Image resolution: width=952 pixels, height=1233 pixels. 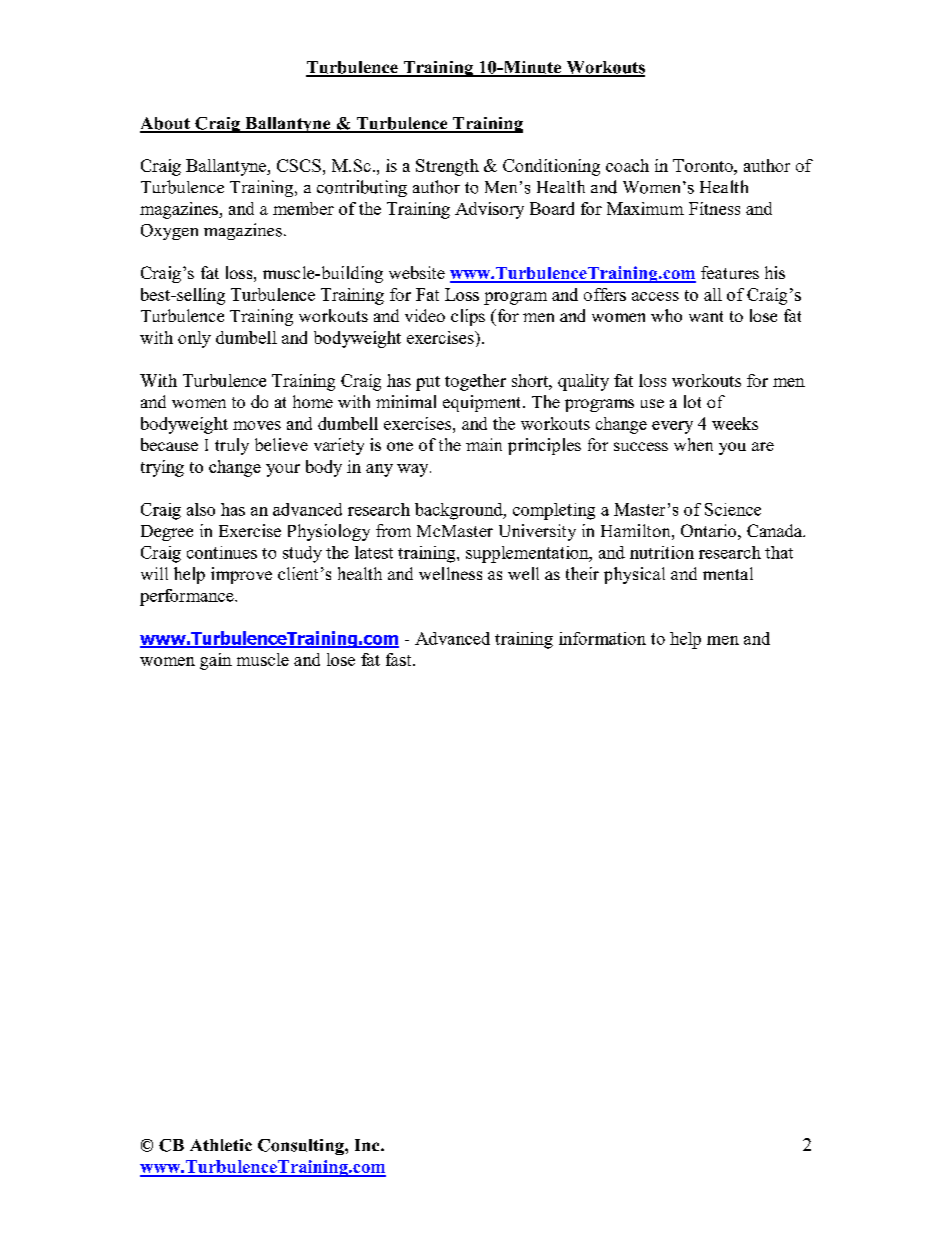 What do you see at coordinates (475, 382) in the screenshot?
I see `together` at bounding box center [475, 382].
